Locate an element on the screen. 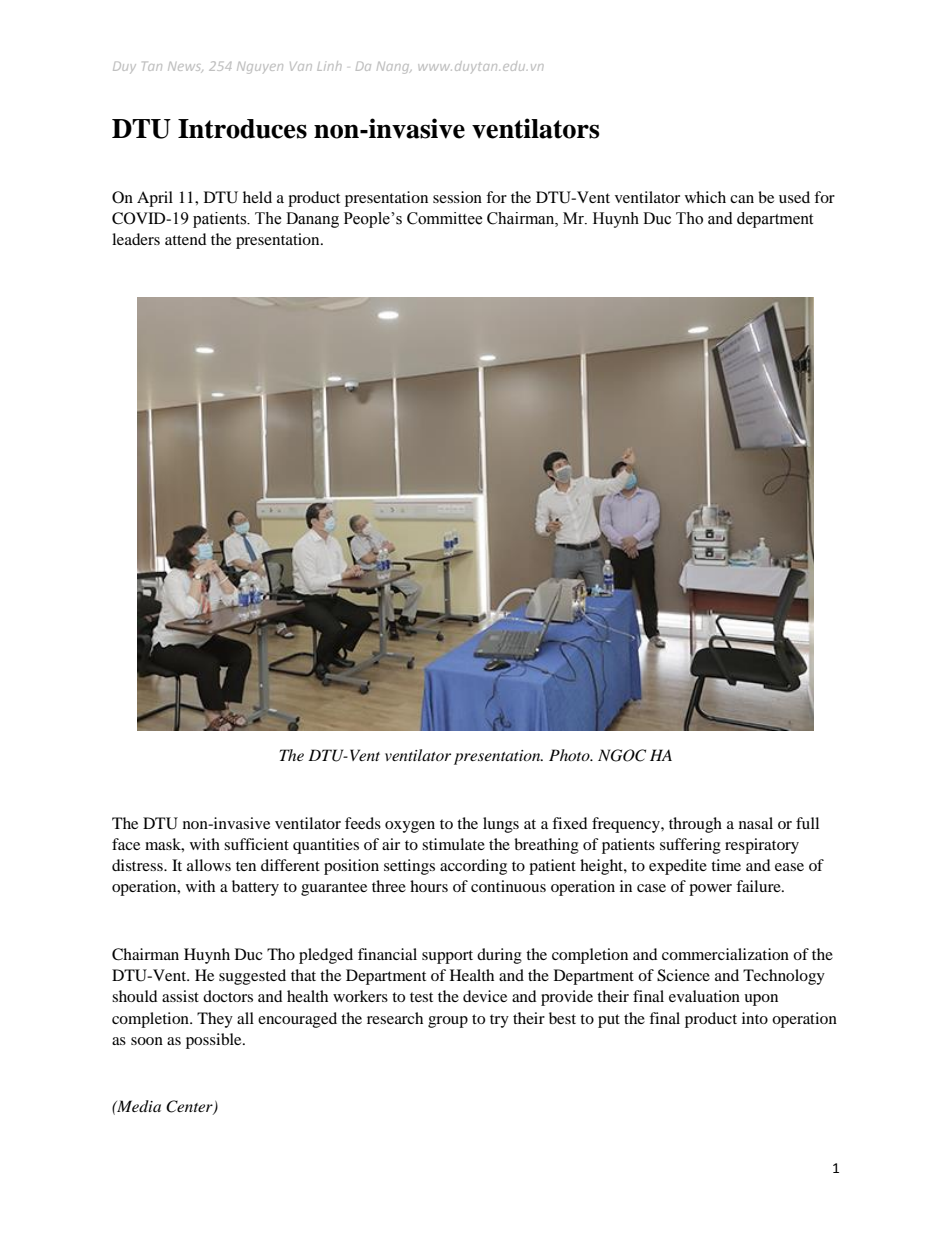 This screenshot has width=952, height=1233. which is located at coordinates (705, 197).
